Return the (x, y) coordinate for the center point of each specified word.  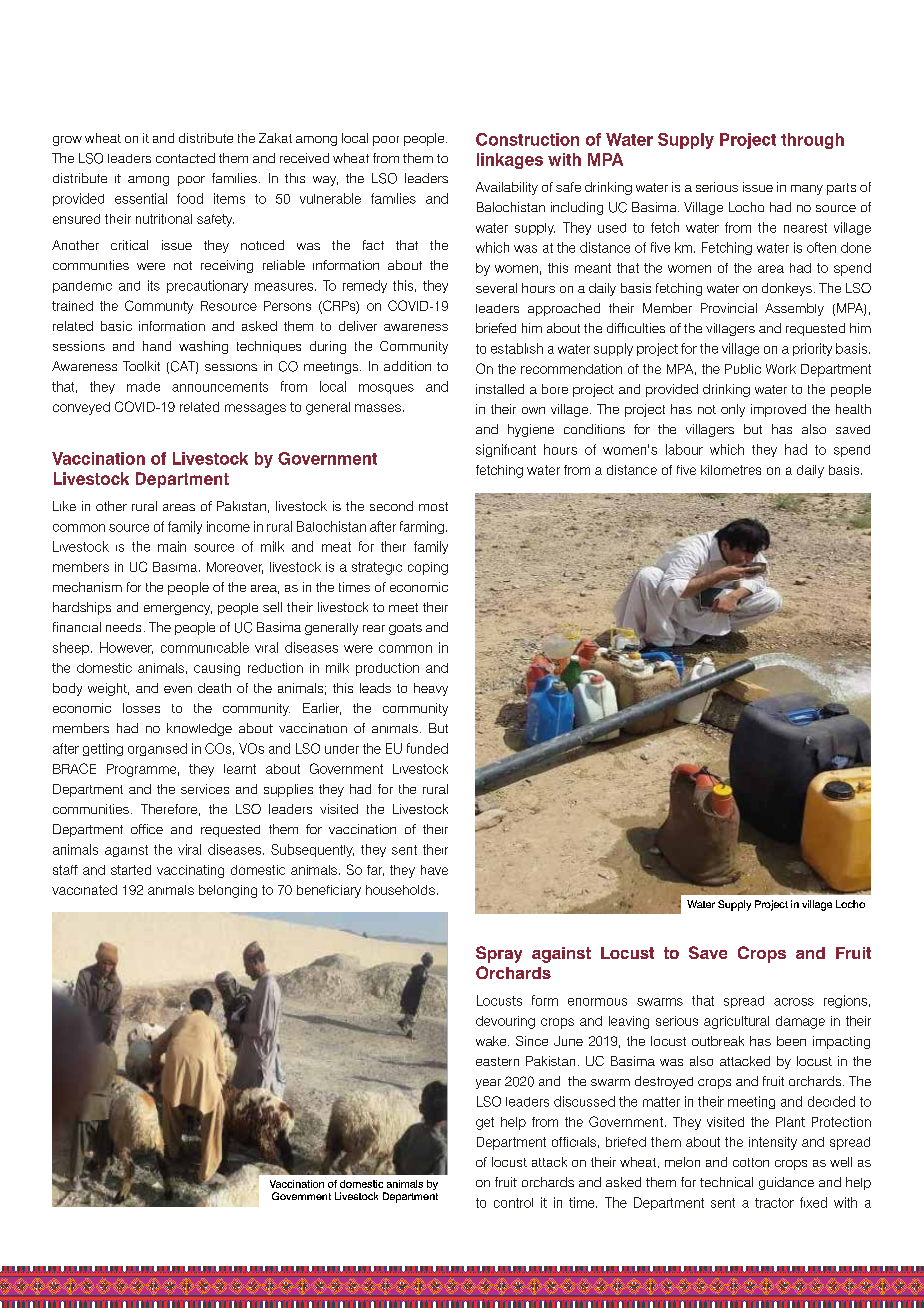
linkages (510, 161)
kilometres (731, 470)
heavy (431, 689)
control (513, 1203)
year (488, 1084)
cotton (751, 1162)
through (812, 141)
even (178, 689)
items (229, 198)
